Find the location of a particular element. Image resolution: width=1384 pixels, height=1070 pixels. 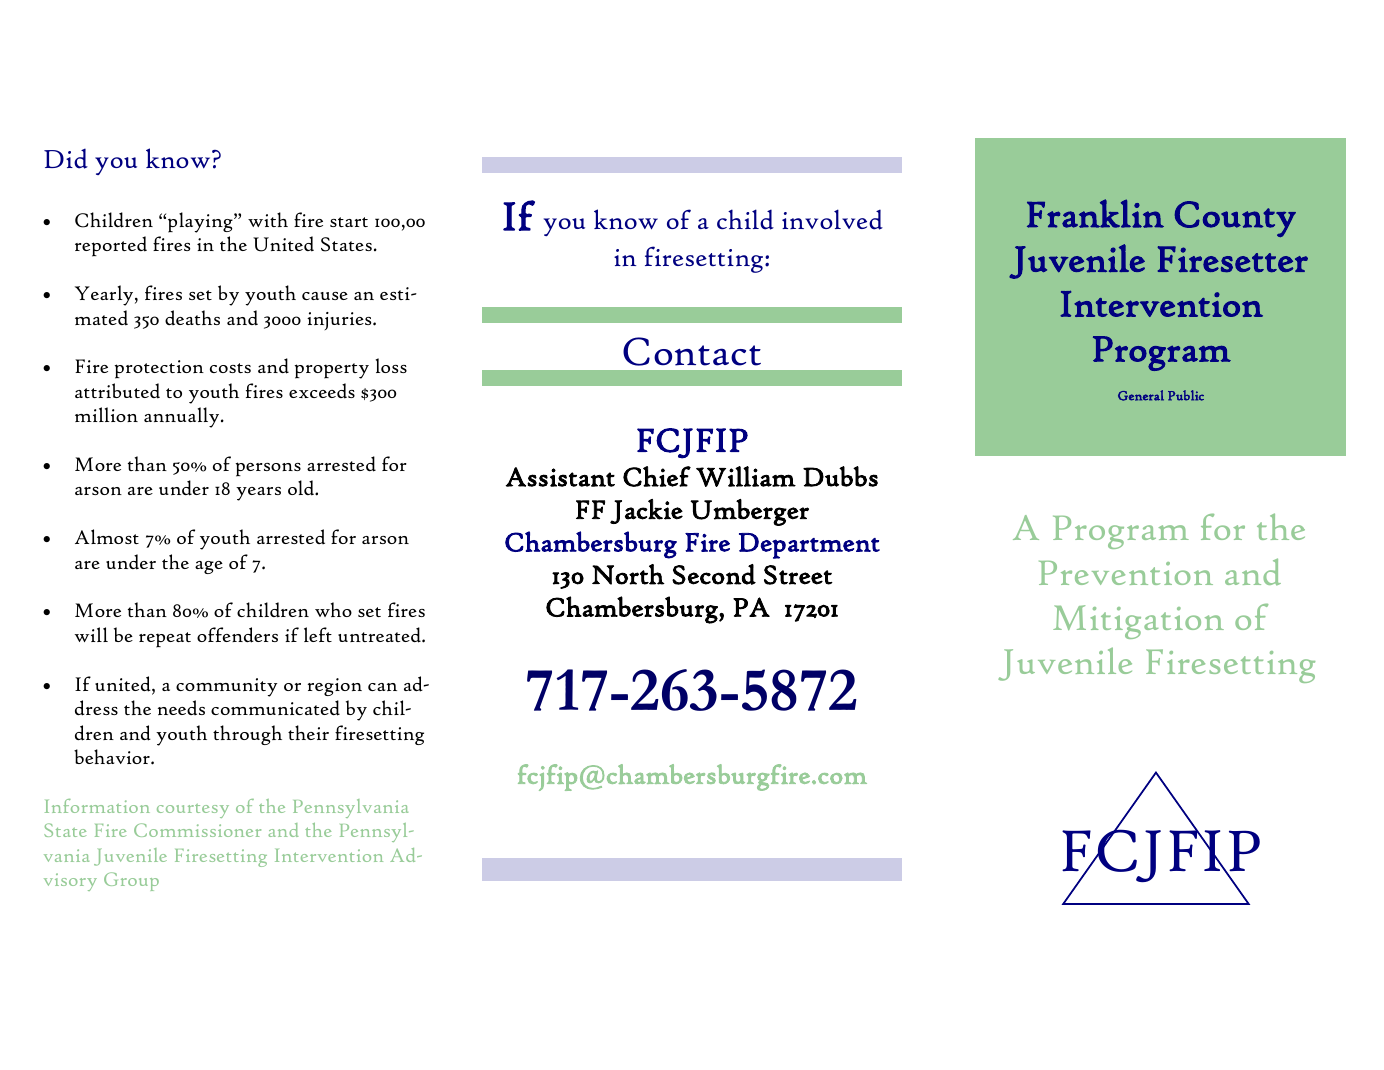

repeat is located at coordinates (165, 640).
